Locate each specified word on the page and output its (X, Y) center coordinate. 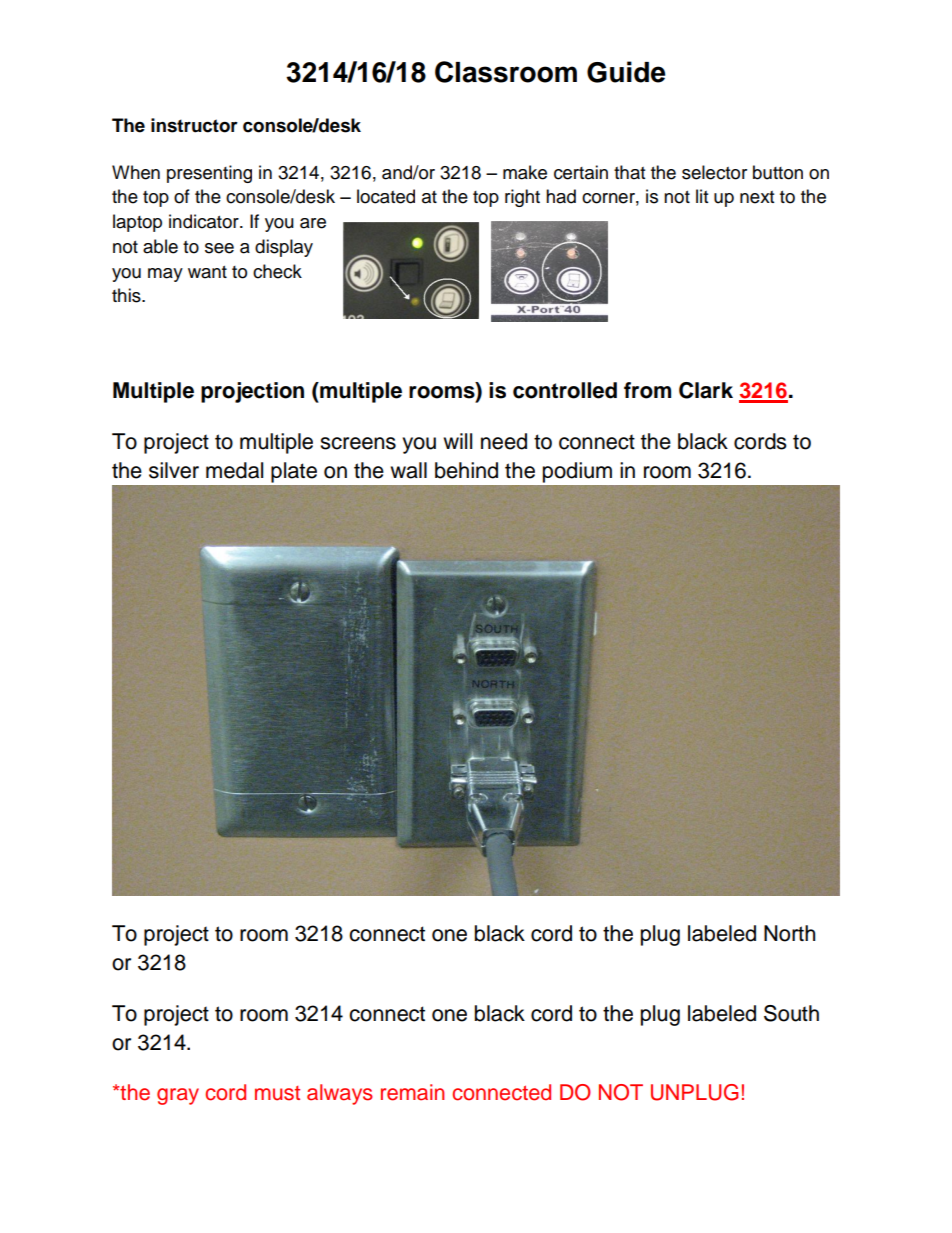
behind (466, 470)
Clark (706, 390)
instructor (194, 125)
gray (178, 1096)
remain (412, 1092)
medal (234, 470)
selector (714, 172)
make (525, 172)
